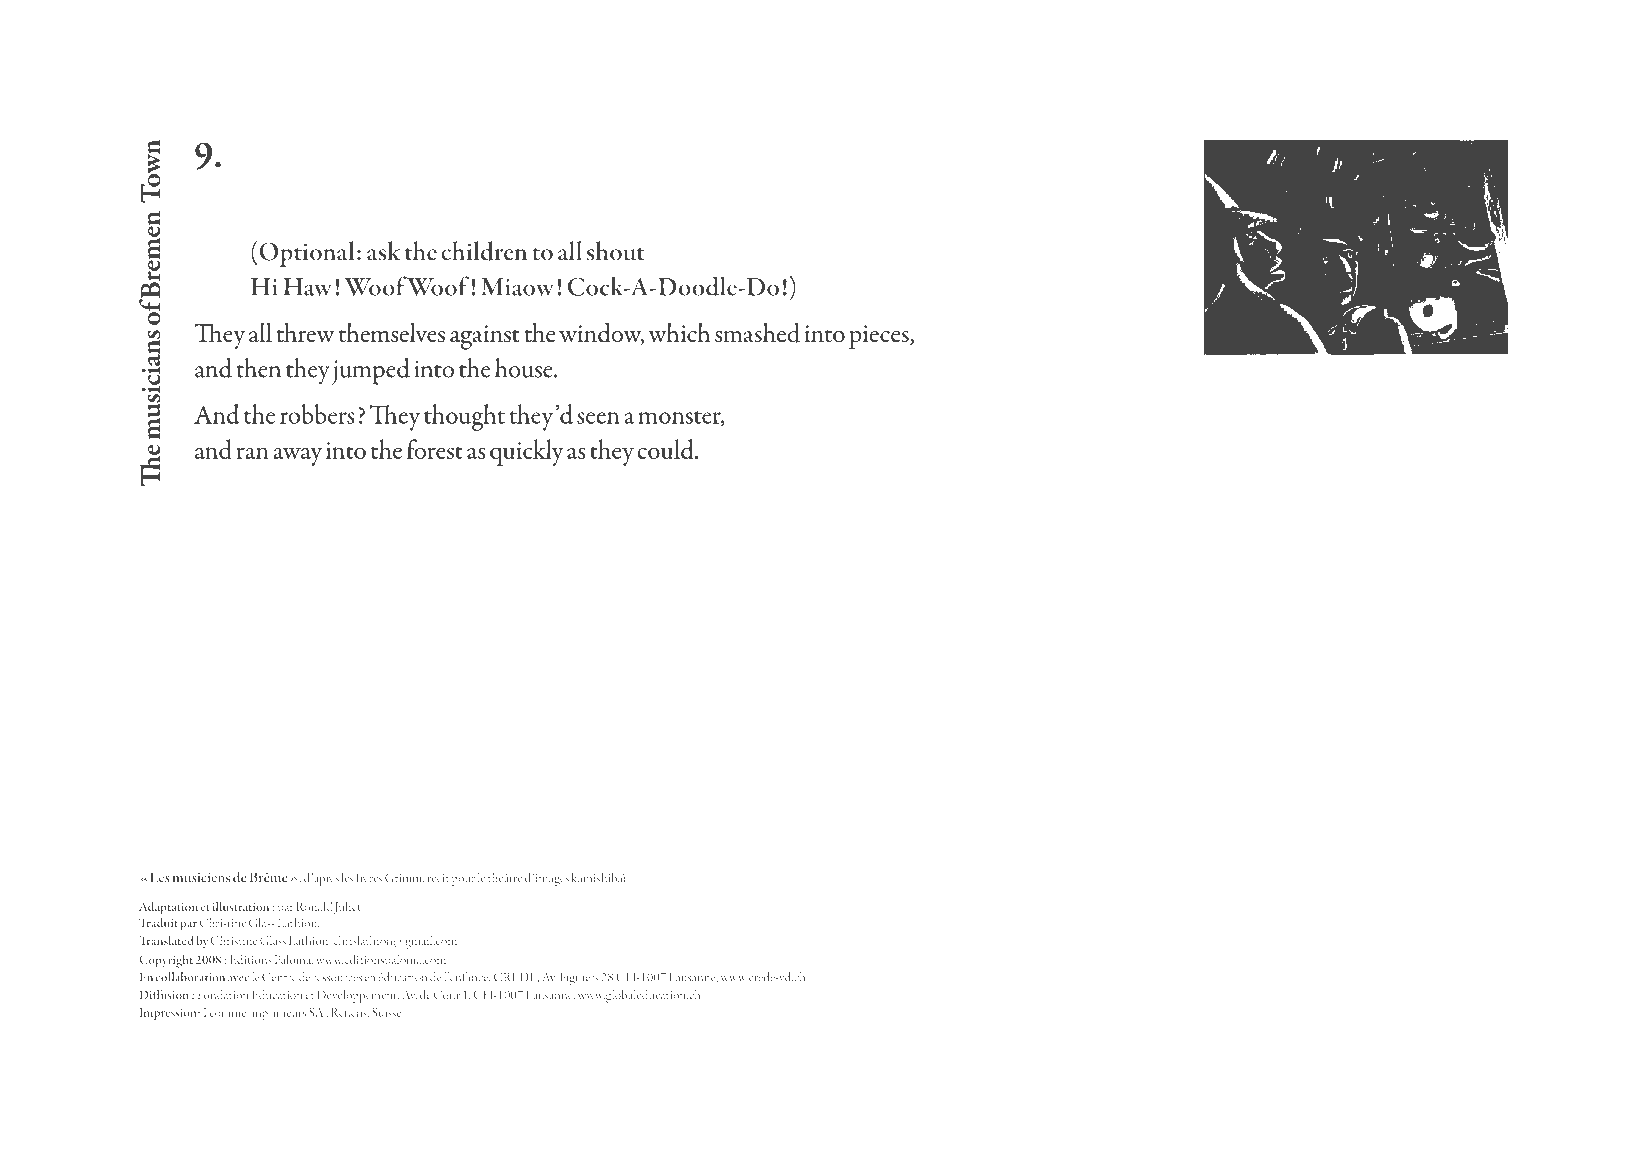 This page has width=1647, height=1165. Describe the element at coordinates (526, 452) in the page. I see `quickly` at that location.
